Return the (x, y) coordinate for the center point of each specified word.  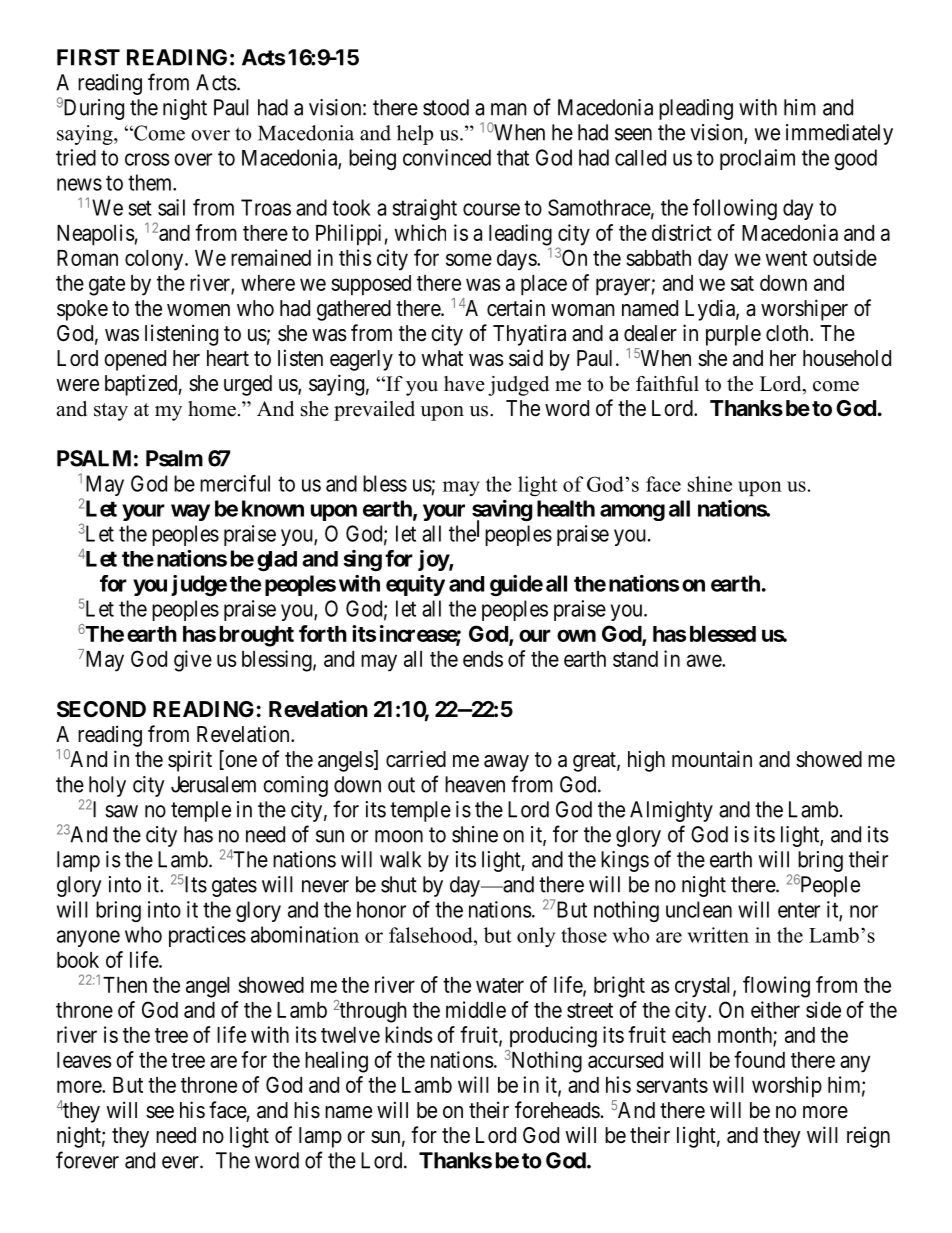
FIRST (88, 57)
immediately (839, 134)
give (193, 661)
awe (705, 660)
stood (446, 107)
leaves (84, 1060)
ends (483, 659)
